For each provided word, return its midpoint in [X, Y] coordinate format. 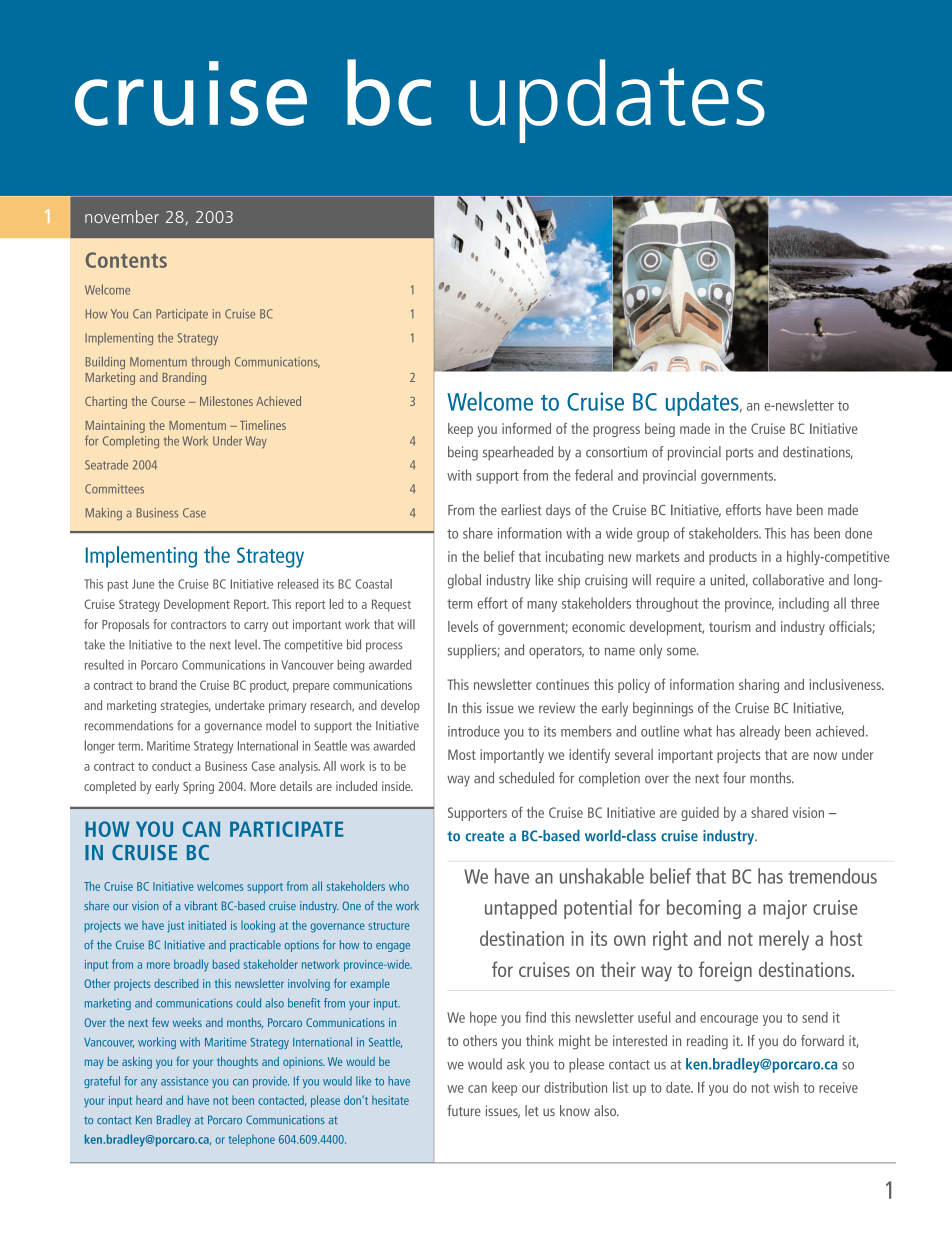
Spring [198, 787]
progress [616, 431]
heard [149, 1100]
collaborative [788, 580]
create [484, 836]
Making [104, 513]
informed [526, 428]
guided [700, 814]
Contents [126, 260]
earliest [521, 509]
